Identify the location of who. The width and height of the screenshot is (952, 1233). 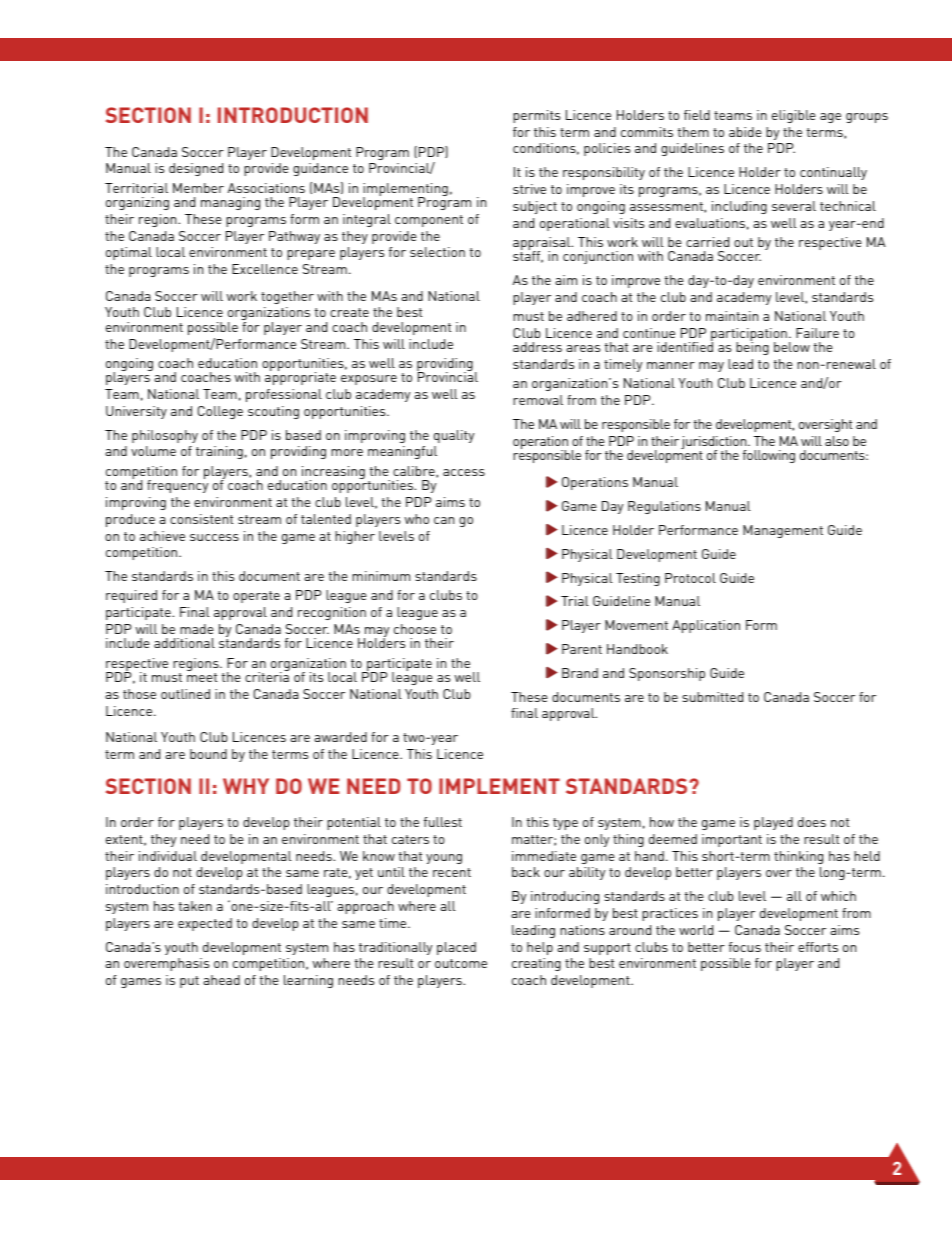
(417, 519).
